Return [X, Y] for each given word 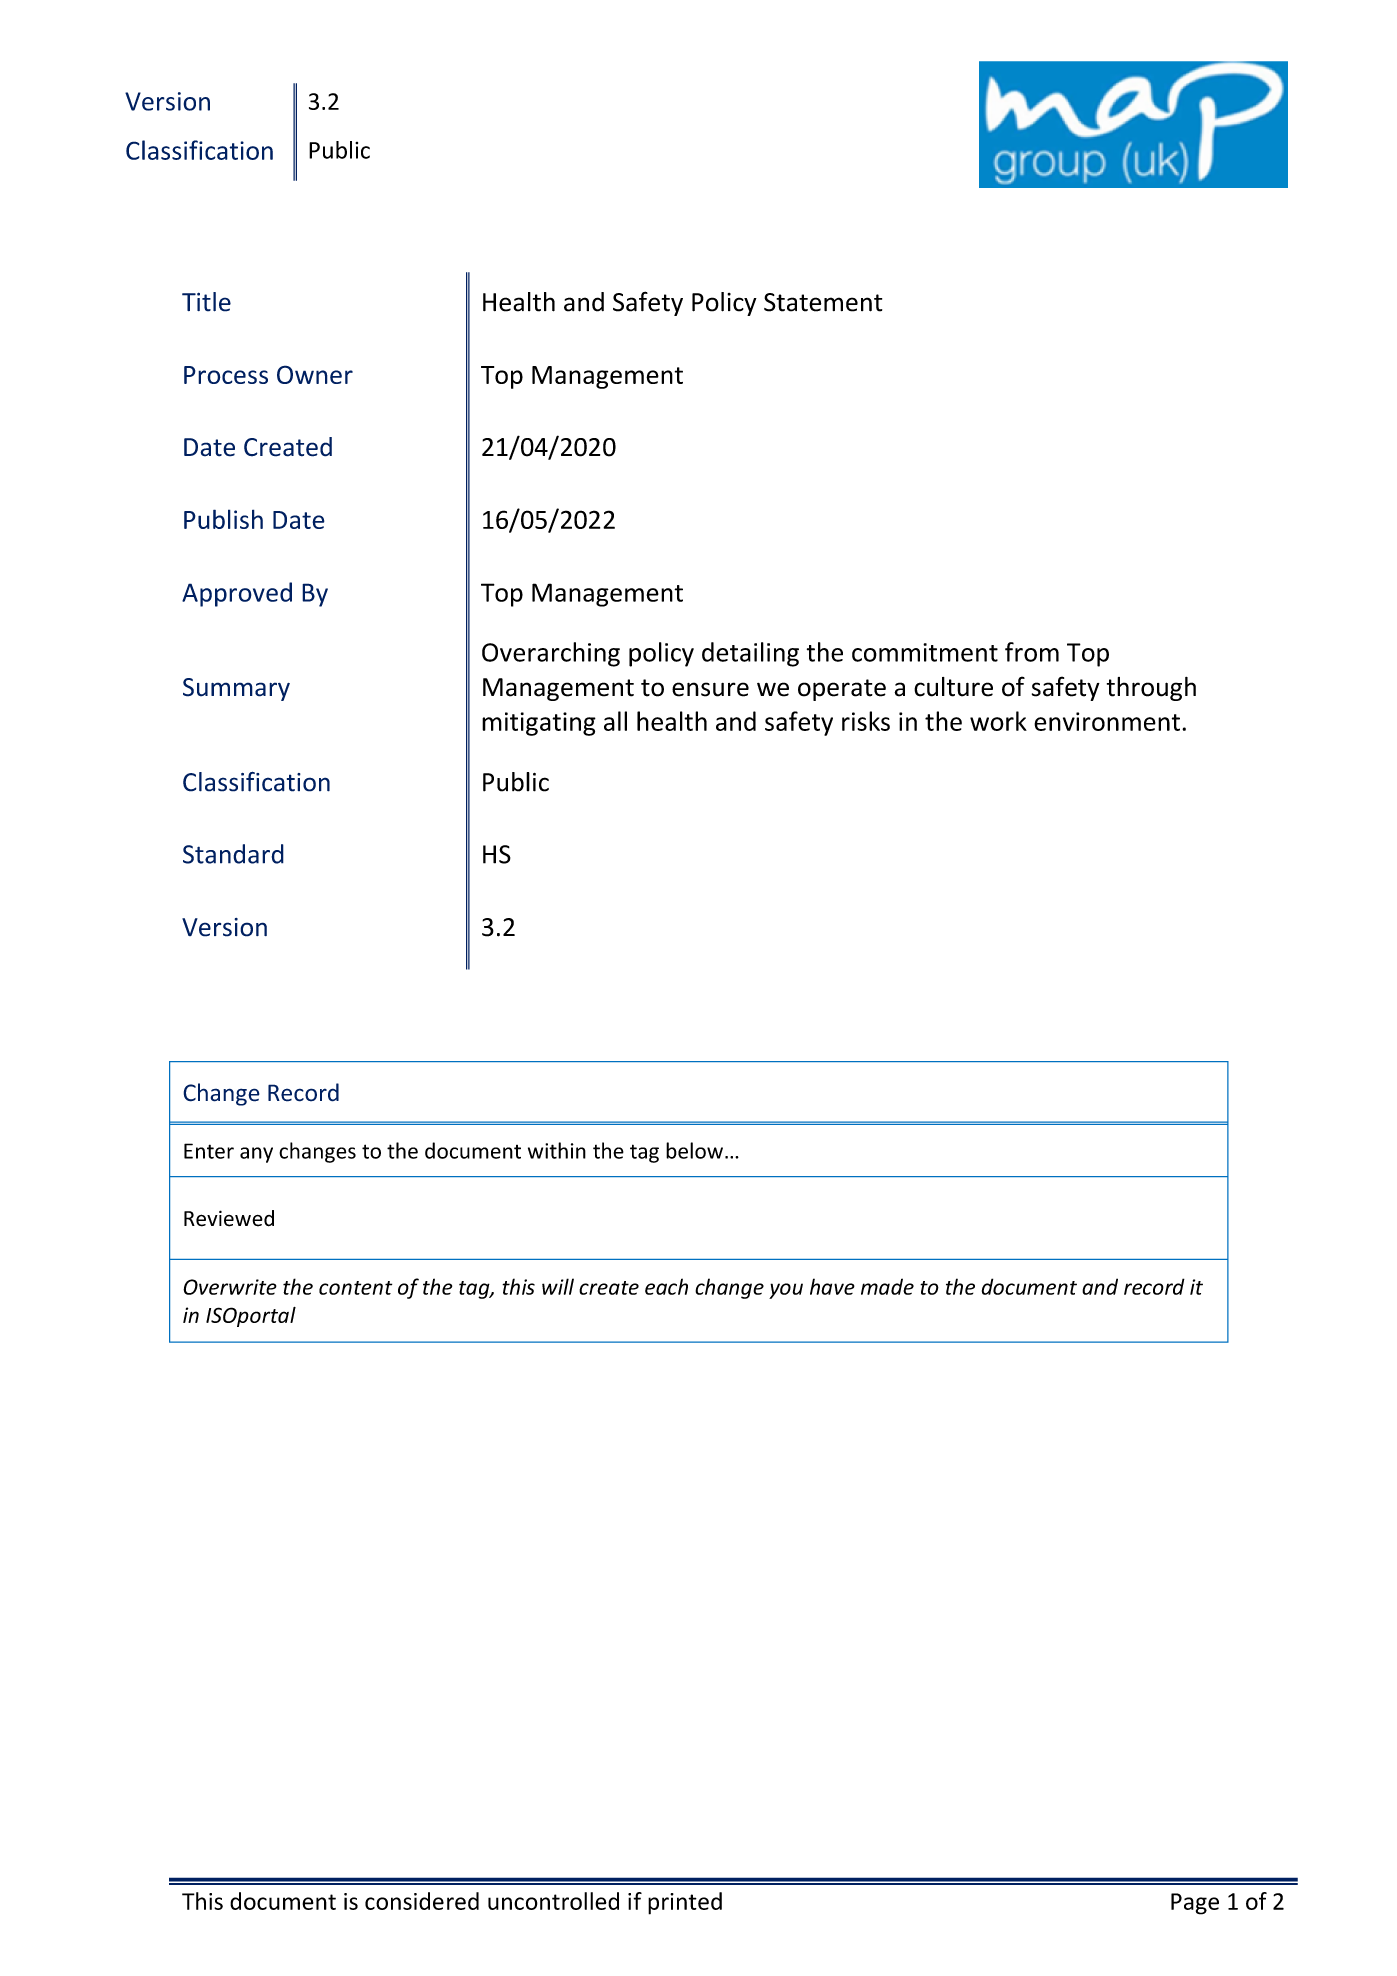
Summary [236, 689]
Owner [315, 374]
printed [685, 1903]
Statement [823, 302]
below [694, 1150]
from [1032, 652]
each [666, 1286]
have [832, 1286]
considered [422, 1901]
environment [1107, 721]
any [256, 1155]
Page [1195, 1904]
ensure [710, 689]
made [887, 1286]
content [355, 1288]
